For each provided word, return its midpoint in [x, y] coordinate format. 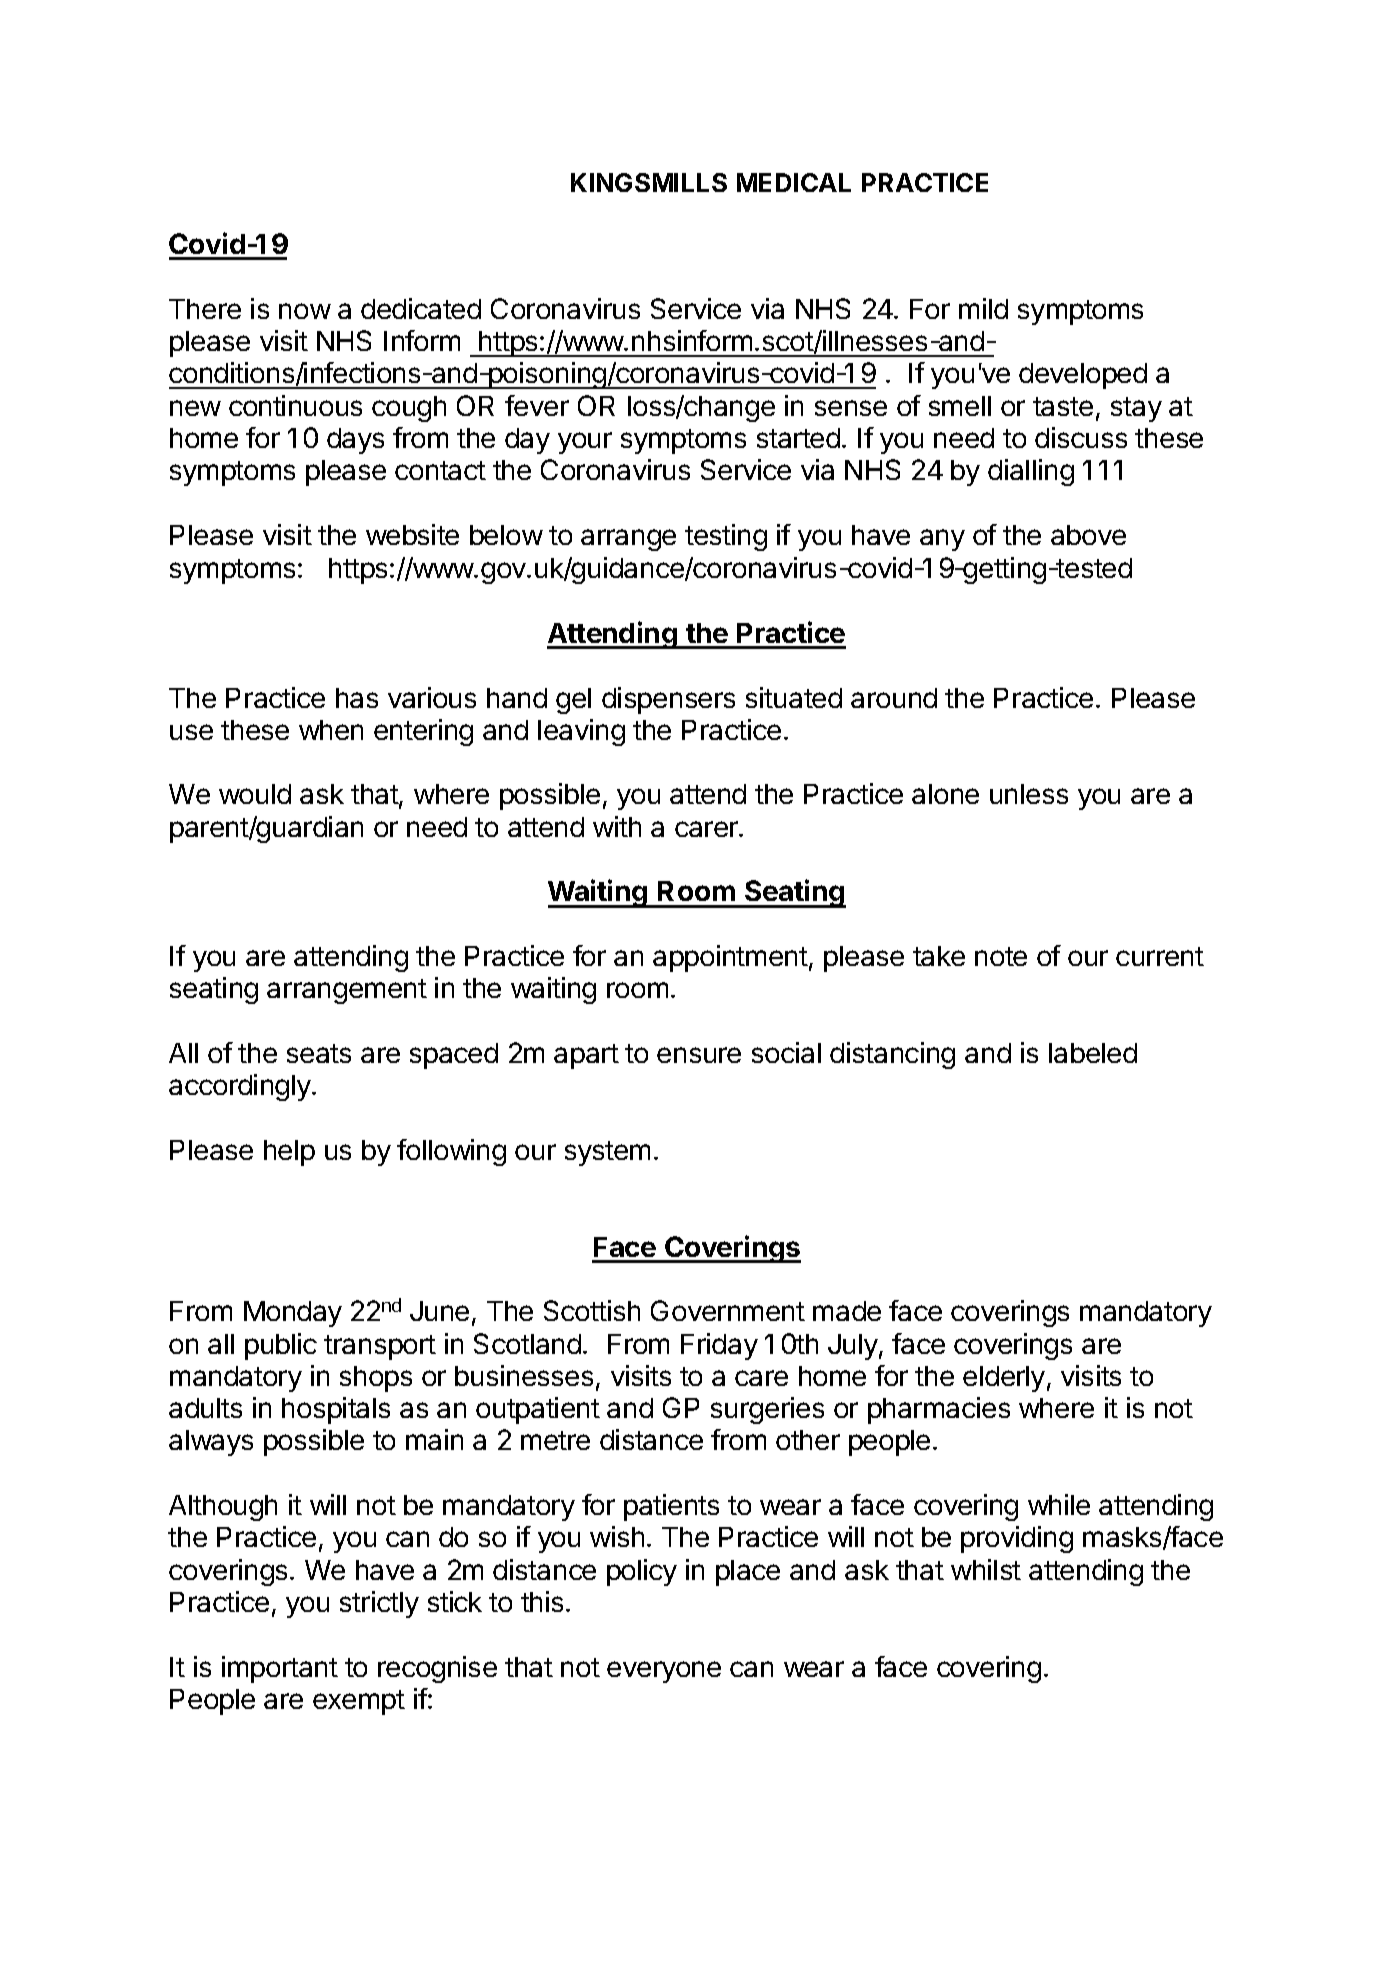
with [617, 826]
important [280, 1669]
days [355, 441]
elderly [1004, 1379]
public [281, 1346]
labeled [1093, 1053]
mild [983, 308]
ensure [699, 1055]
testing [726, 537]
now [305, 311]
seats [319, 1053]
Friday [719, 1346]
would [255, 794]
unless [1029, 794]
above [1088, 535]
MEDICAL [794, 182]
